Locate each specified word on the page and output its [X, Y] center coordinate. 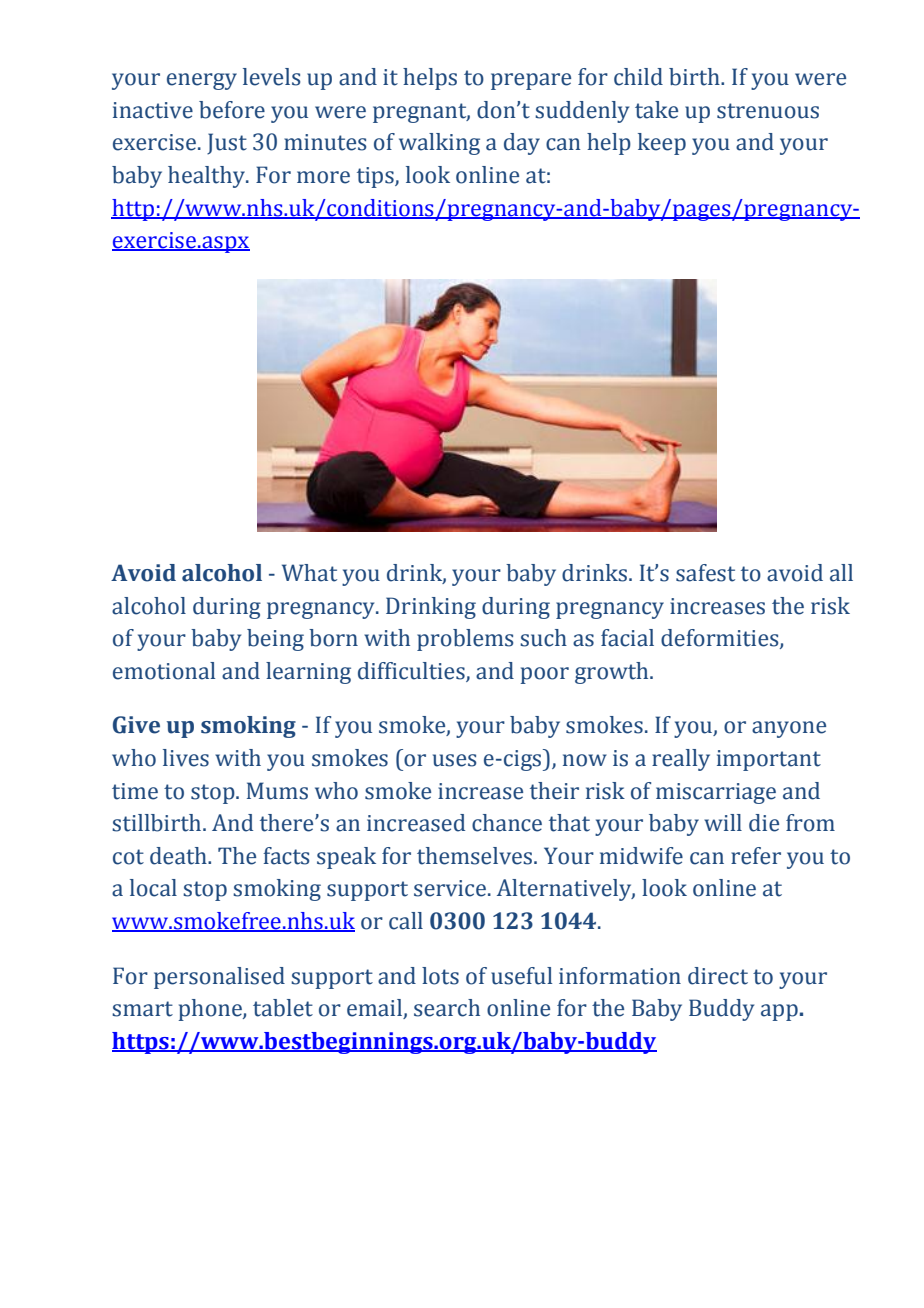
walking [439, 144]
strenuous [768, 111]
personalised [219, 978]
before [232, 110]
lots [440, 976]
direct [718, 976]
